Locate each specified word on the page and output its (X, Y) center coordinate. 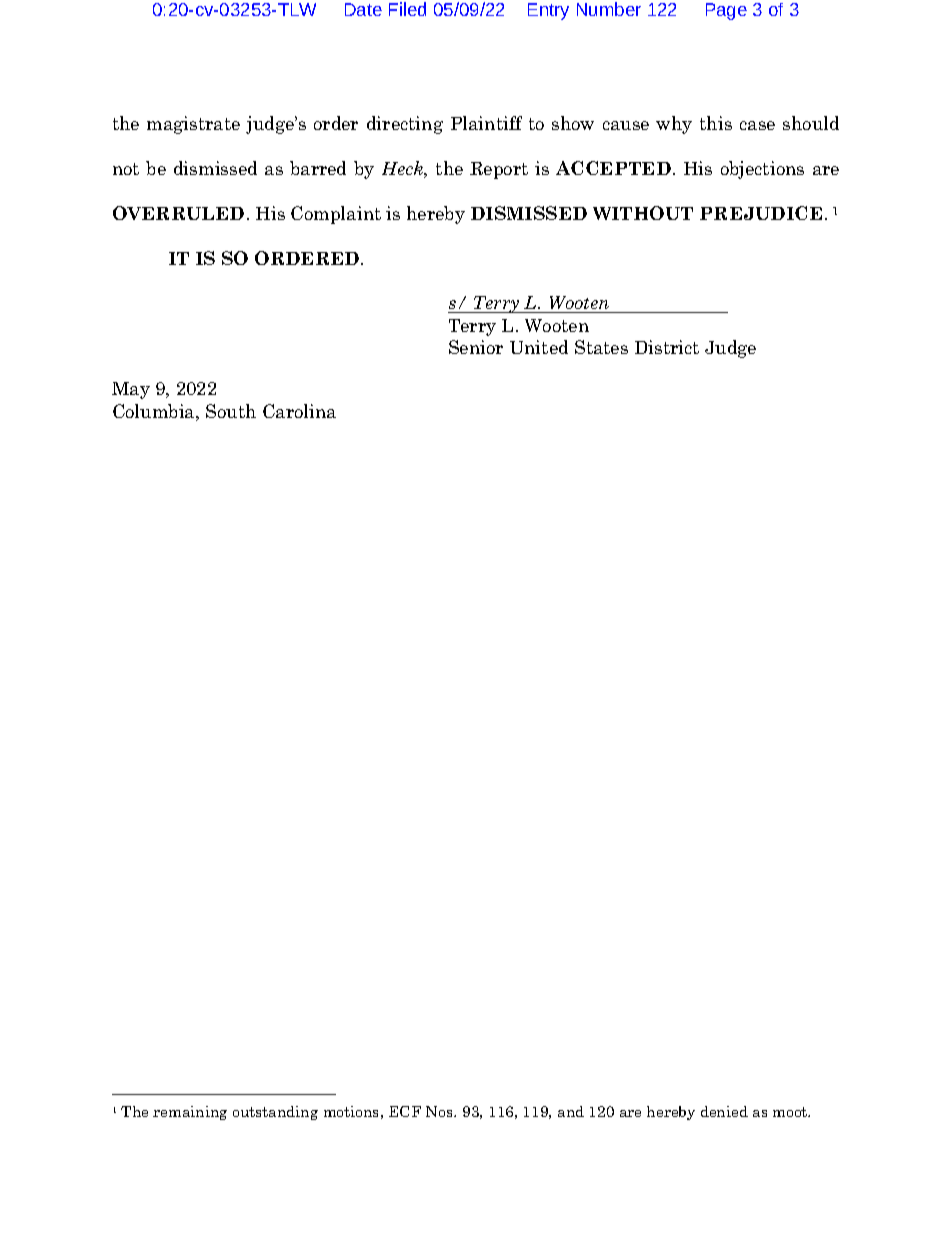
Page (726, 11)
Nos (440, 1111)
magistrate (193, 125)
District (667, 347)
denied (724, 1111)
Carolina (299, 411)
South (231, 411)
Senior (476, 347)
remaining (190, 1113)
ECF (405, 1111)
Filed (407, 9)
